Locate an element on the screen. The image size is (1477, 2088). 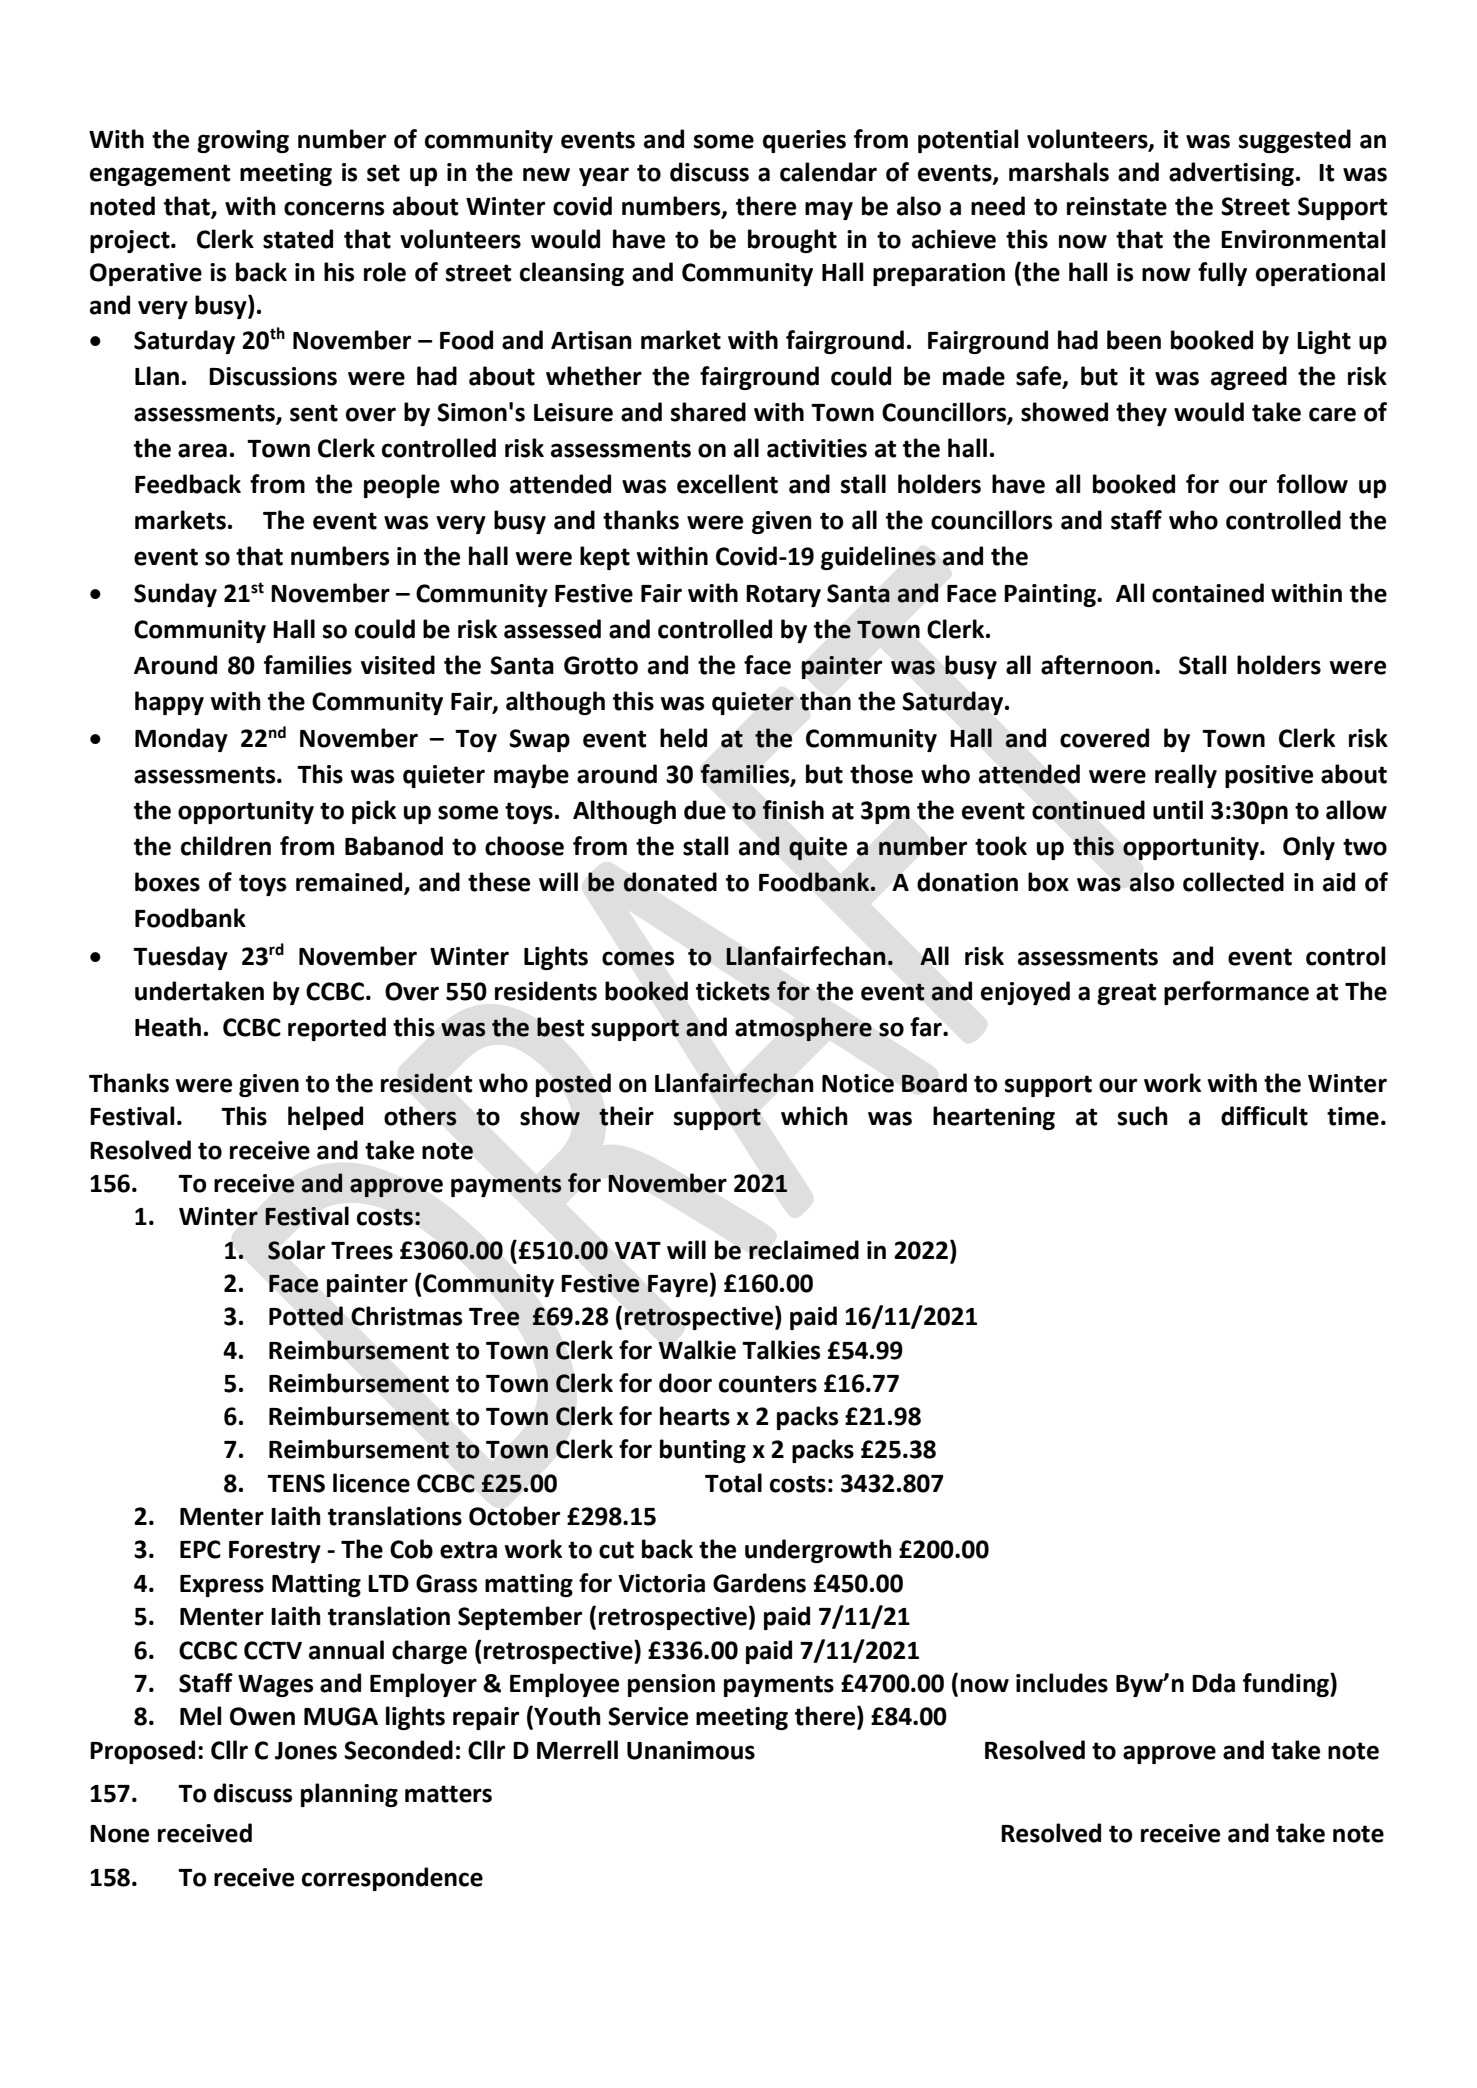
really is located at coordinates (1186, 776).
